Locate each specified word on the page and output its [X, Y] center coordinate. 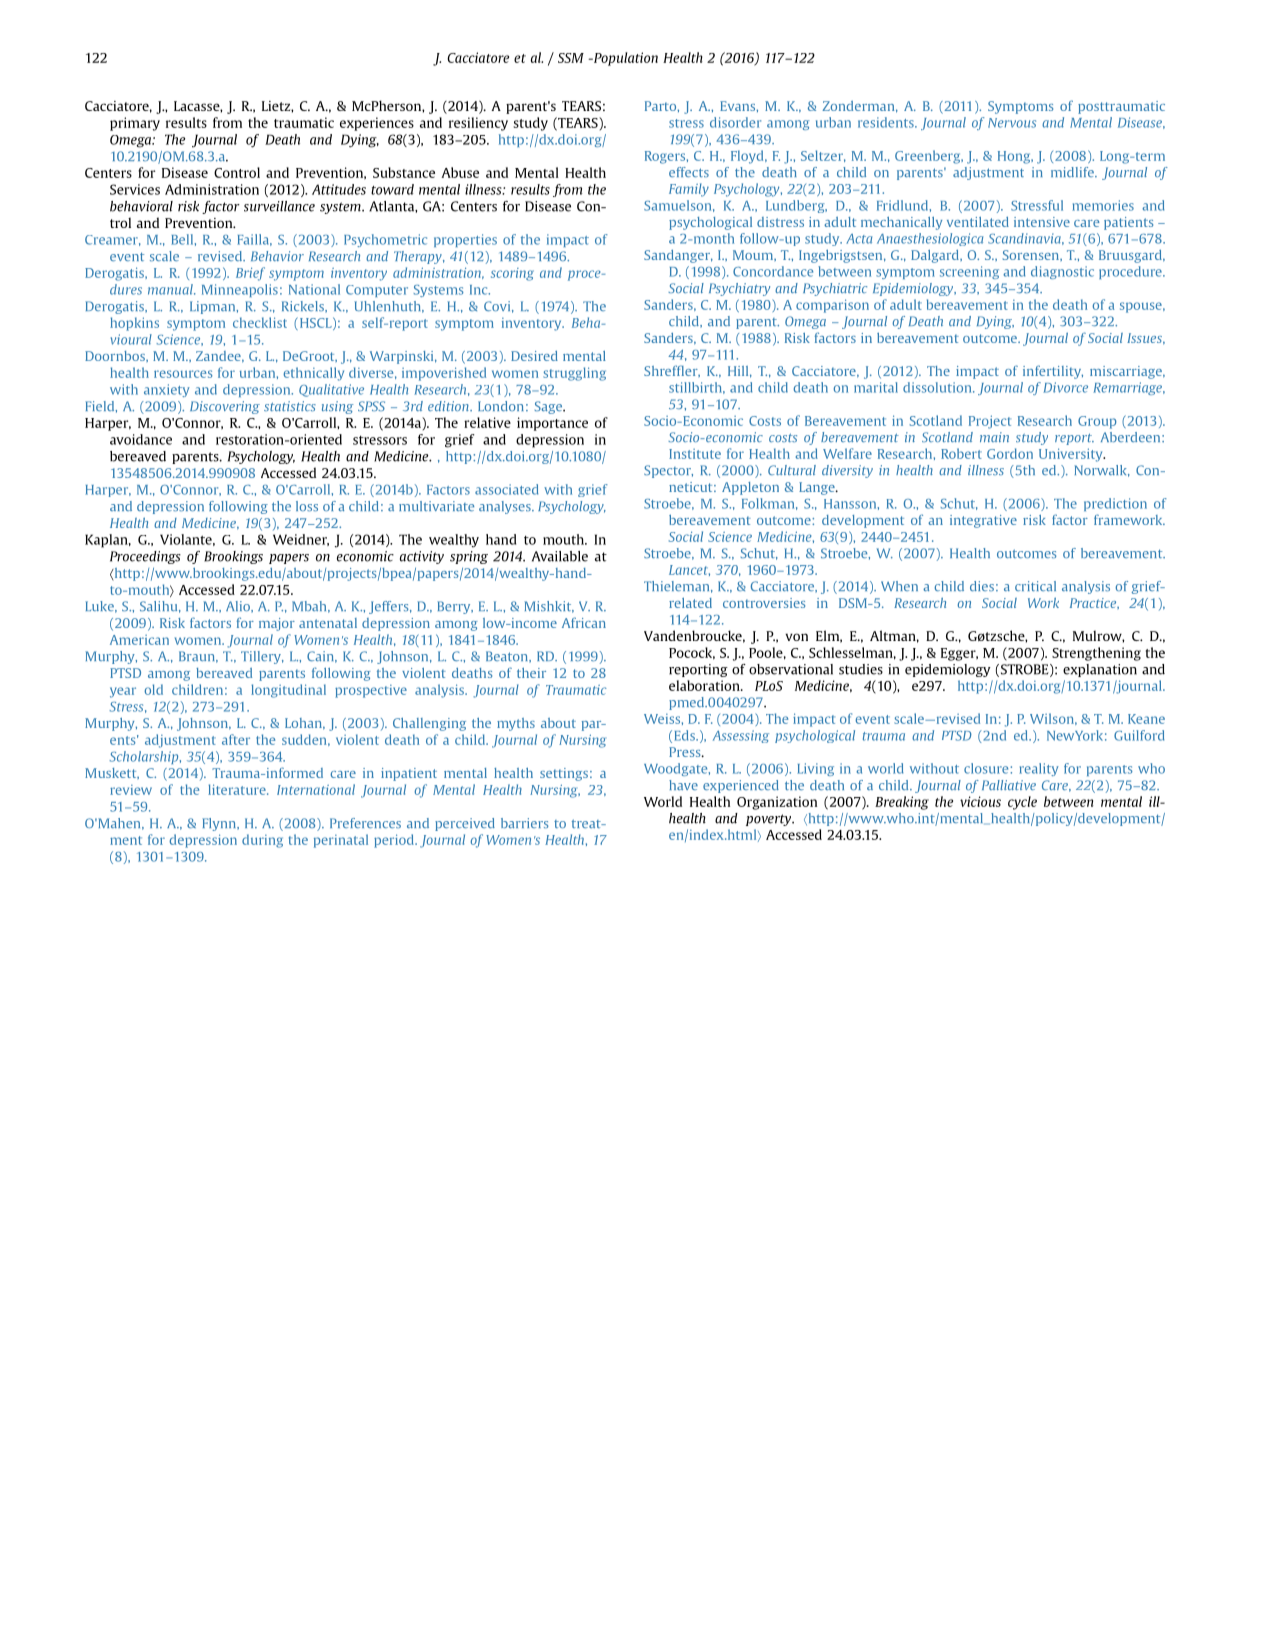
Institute [695, 454]
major [277, 624]
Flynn [220, 824]
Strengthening [1096, 654]
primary [135, 124]
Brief [250, 274]
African [584, 622]
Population [624, 59]
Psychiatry [739, 289]
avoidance [141, 439]
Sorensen [1032, 255]
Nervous [1012, 123]
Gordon [1010, 453]
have [683, 785]
